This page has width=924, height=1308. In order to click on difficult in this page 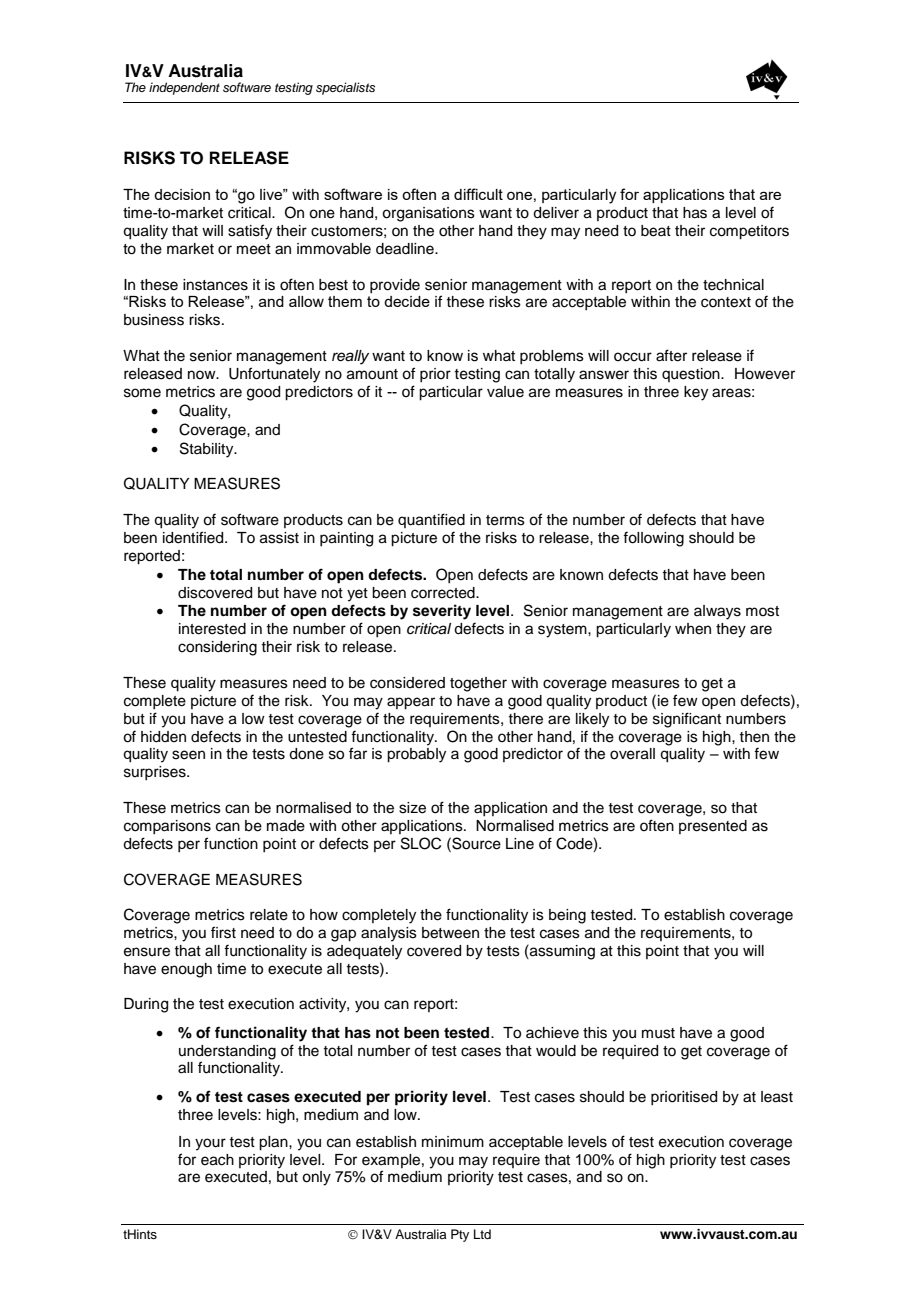, I will do `click(478, 194)`.
